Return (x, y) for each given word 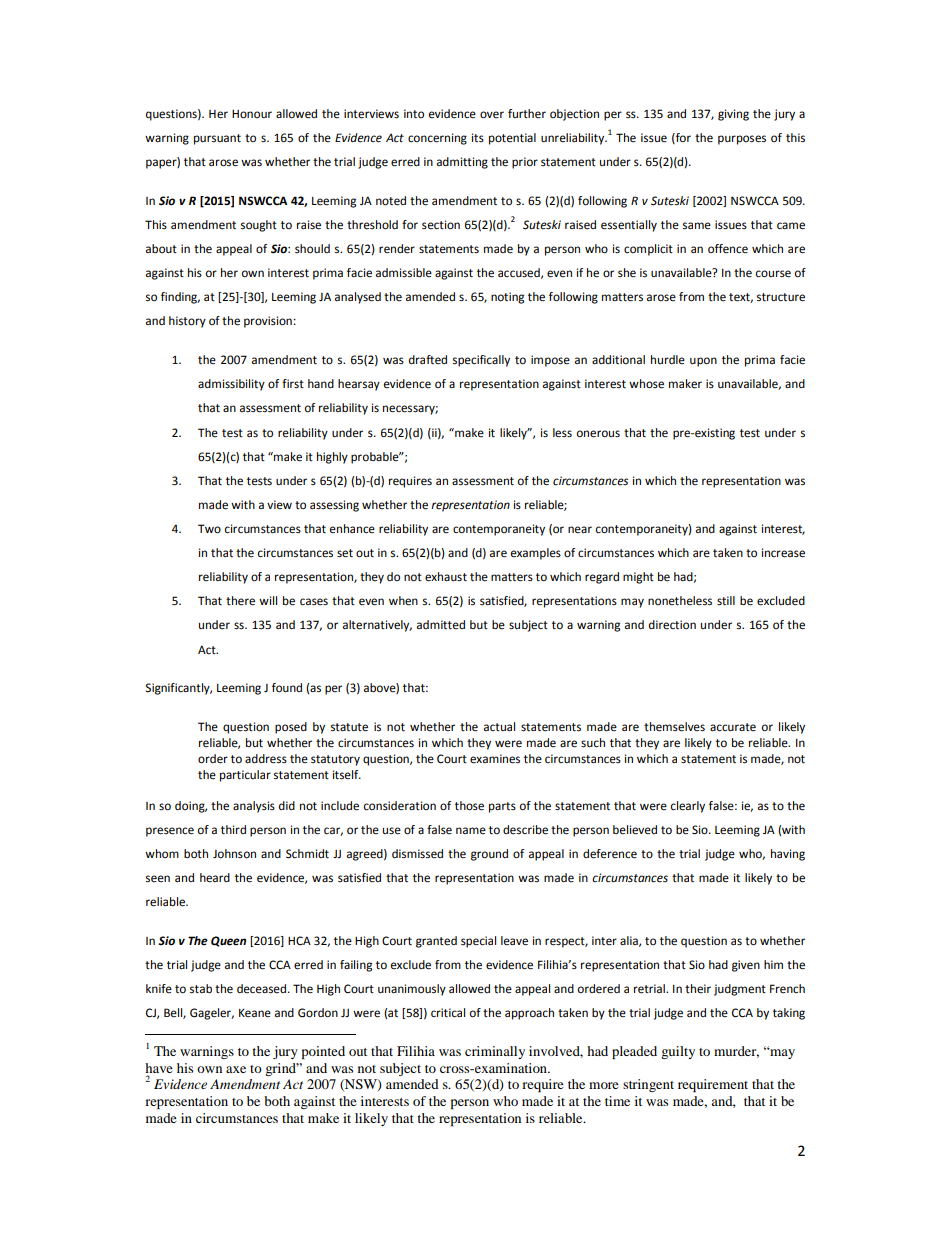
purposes (742, 140)
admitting (462, 163)
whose (646, 384)
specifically (481, 361)
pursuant (217, 139)
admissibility (231, 385)
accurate (733, 727)
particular (245, 776)
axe (236, 1069)
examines (495, 759)
